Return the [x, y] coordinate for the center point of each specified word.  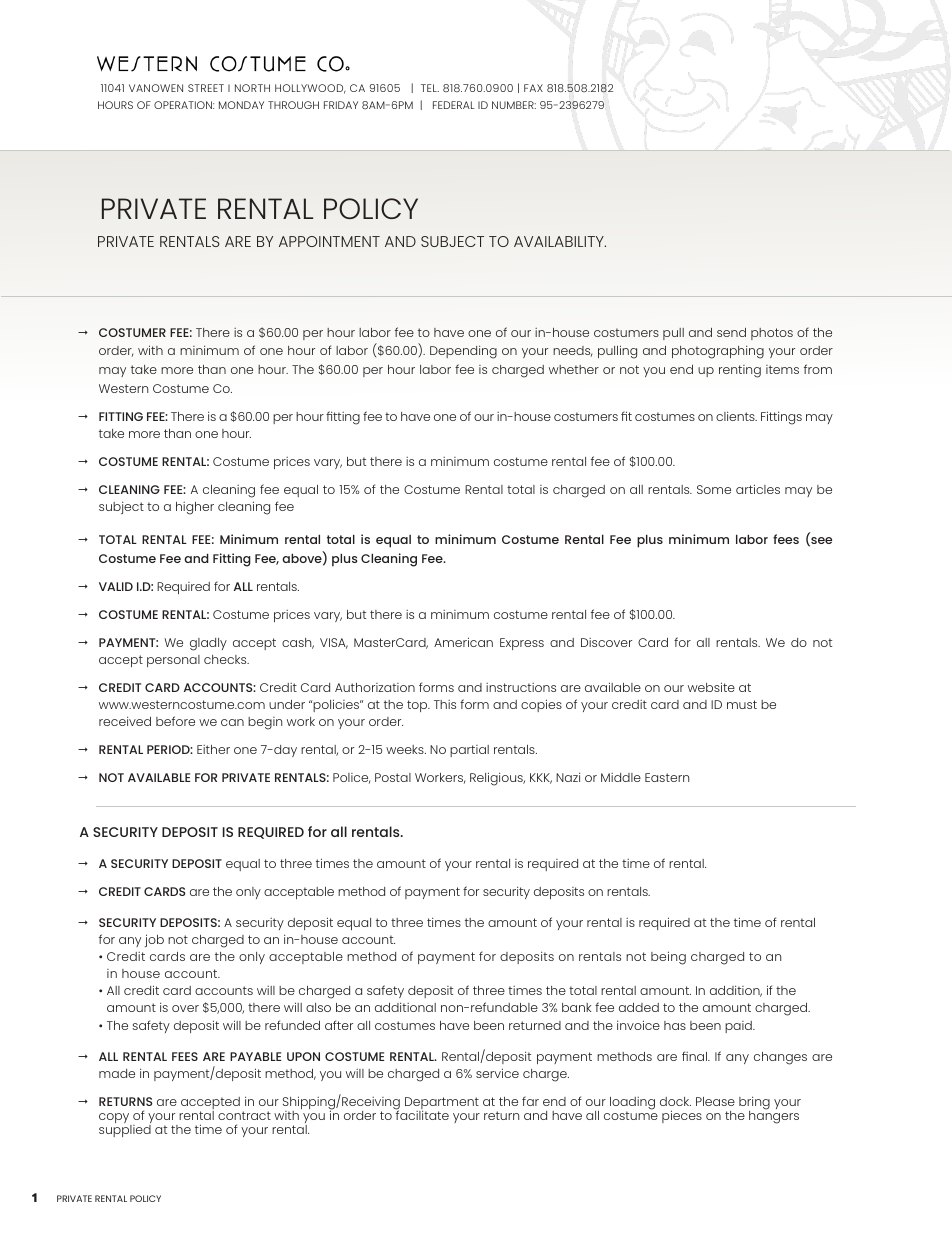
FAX [533, 88]
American [463, 642]
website [711, 687]
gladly [208, 644]
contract [244, 1115]
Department [442, 1104]
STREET [206, 88]
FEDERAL [454, 105]
